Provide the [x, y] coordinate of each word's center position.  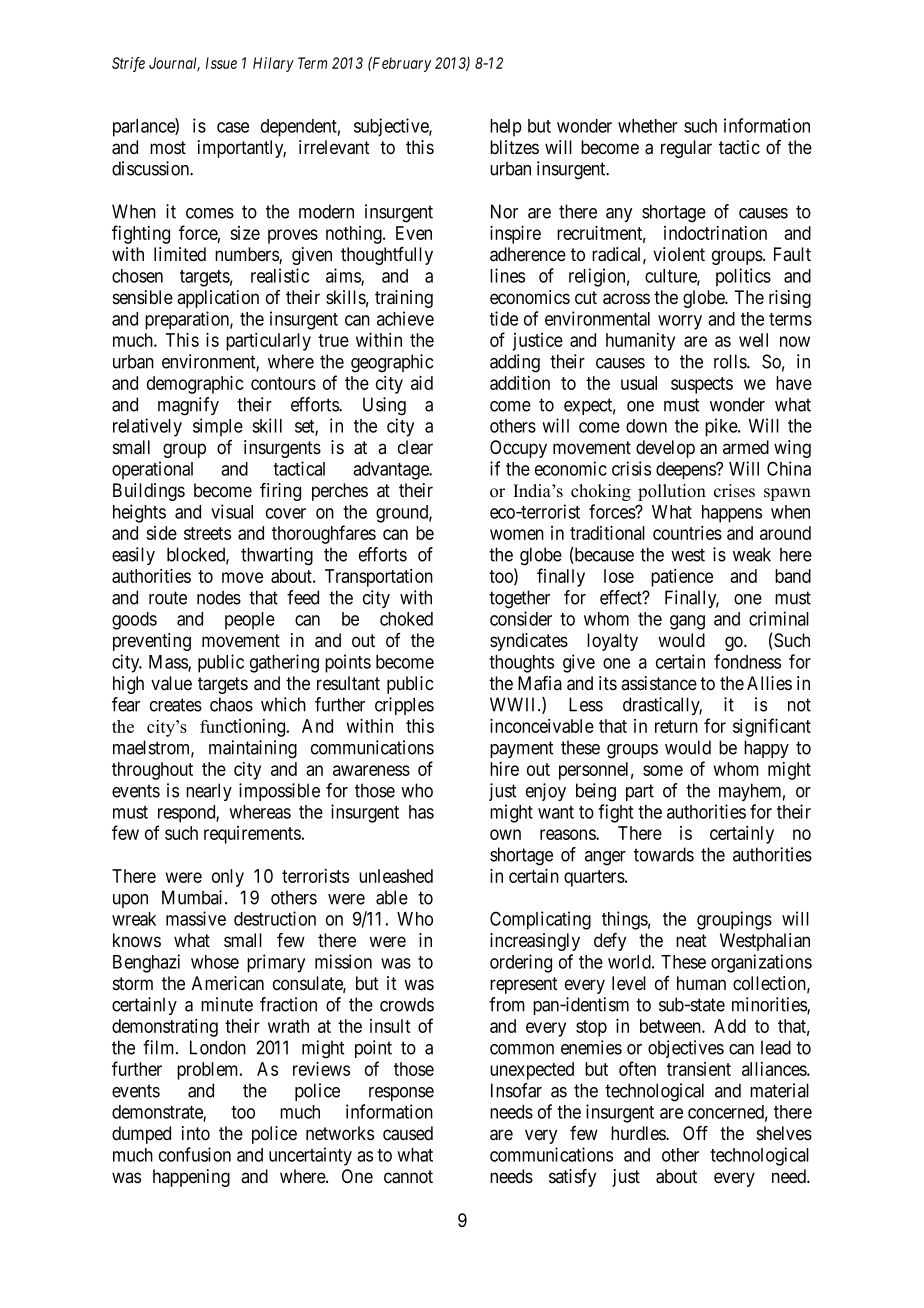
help [506, 128]
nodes [219, 597]
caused [408, 1133]
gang [687, 622]
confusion [195, 1154]
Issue [221, 63]
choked [406, 619]
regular [686, 149]
